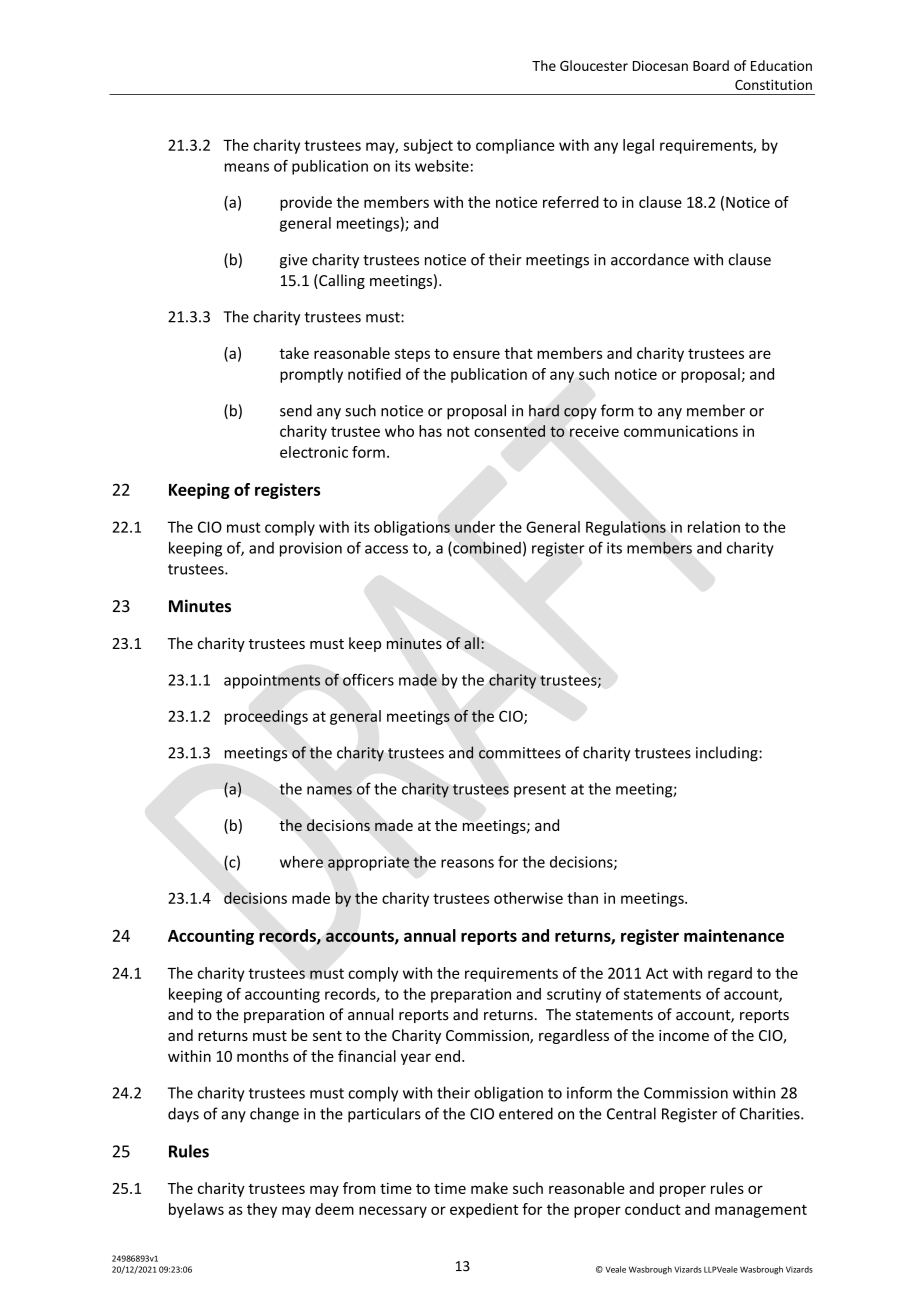 This page has height=1308, width=924. Describe the element at coordinates (489, 1188) in the page. I see `make` at that location.
